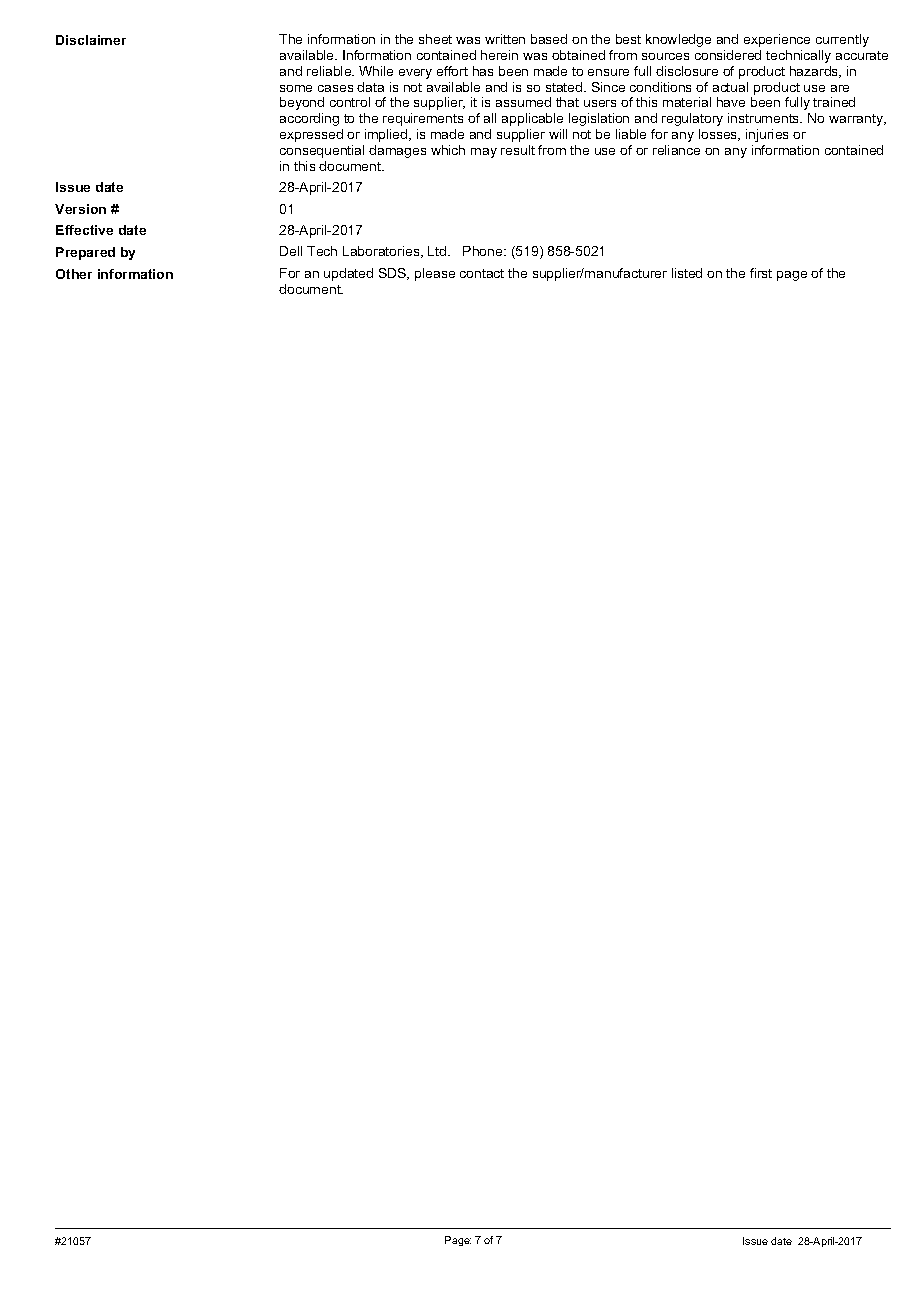  I want to click on contact, so click(482, 273).
